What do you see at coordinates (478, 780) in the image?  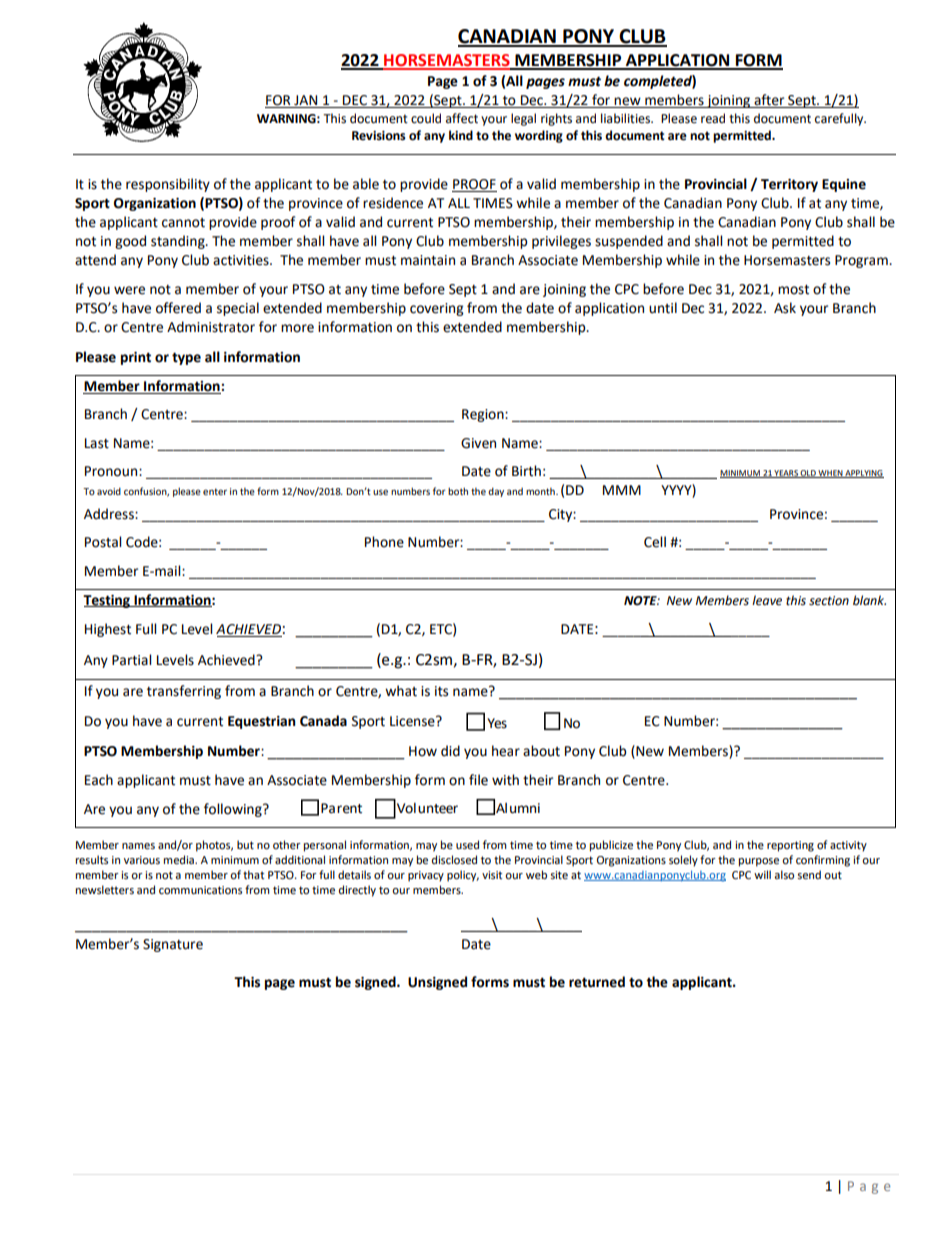 I see `file` at bounding box center [478, 780].
